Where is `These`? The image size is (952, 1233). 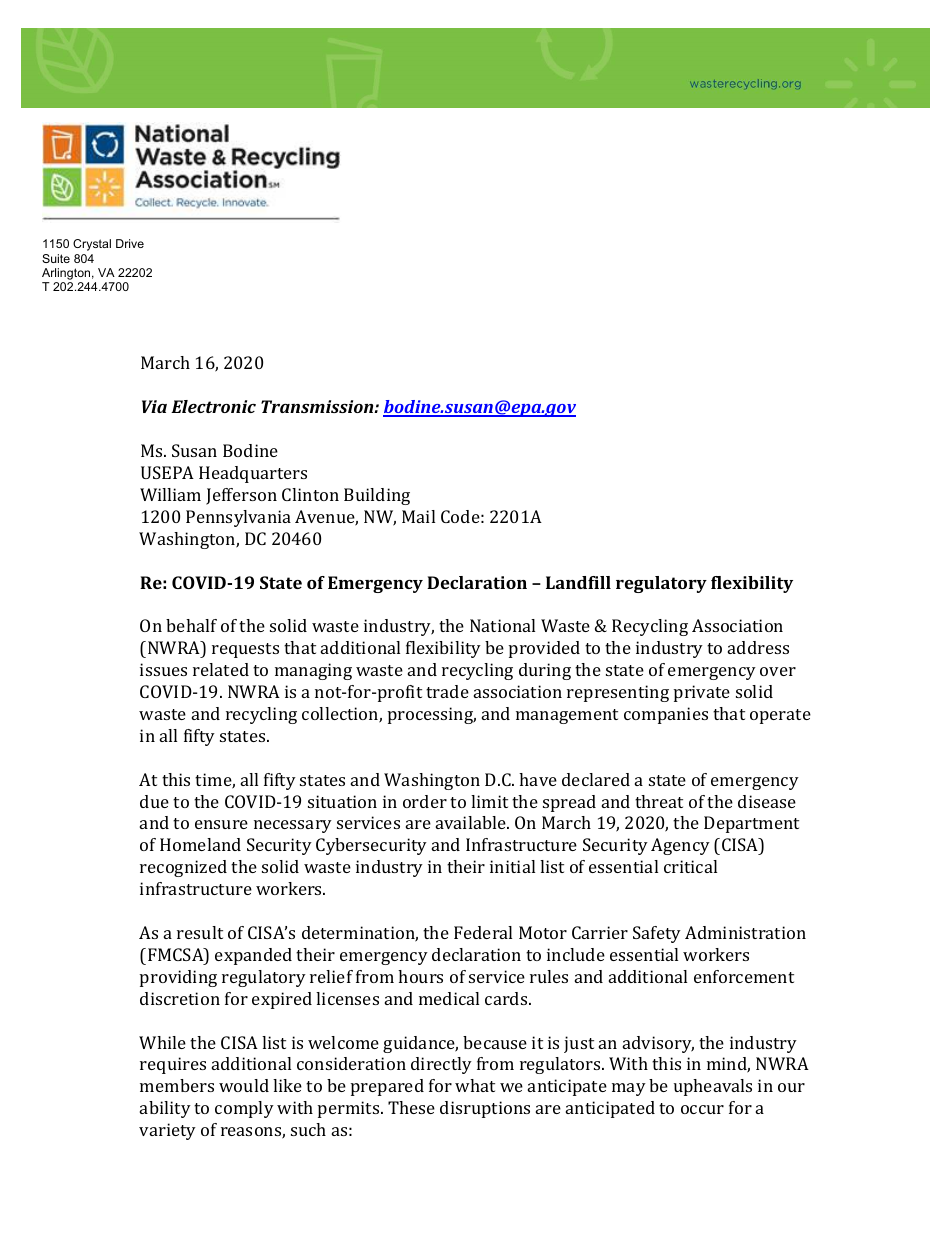
These is located at coordinates (411, 1107).
